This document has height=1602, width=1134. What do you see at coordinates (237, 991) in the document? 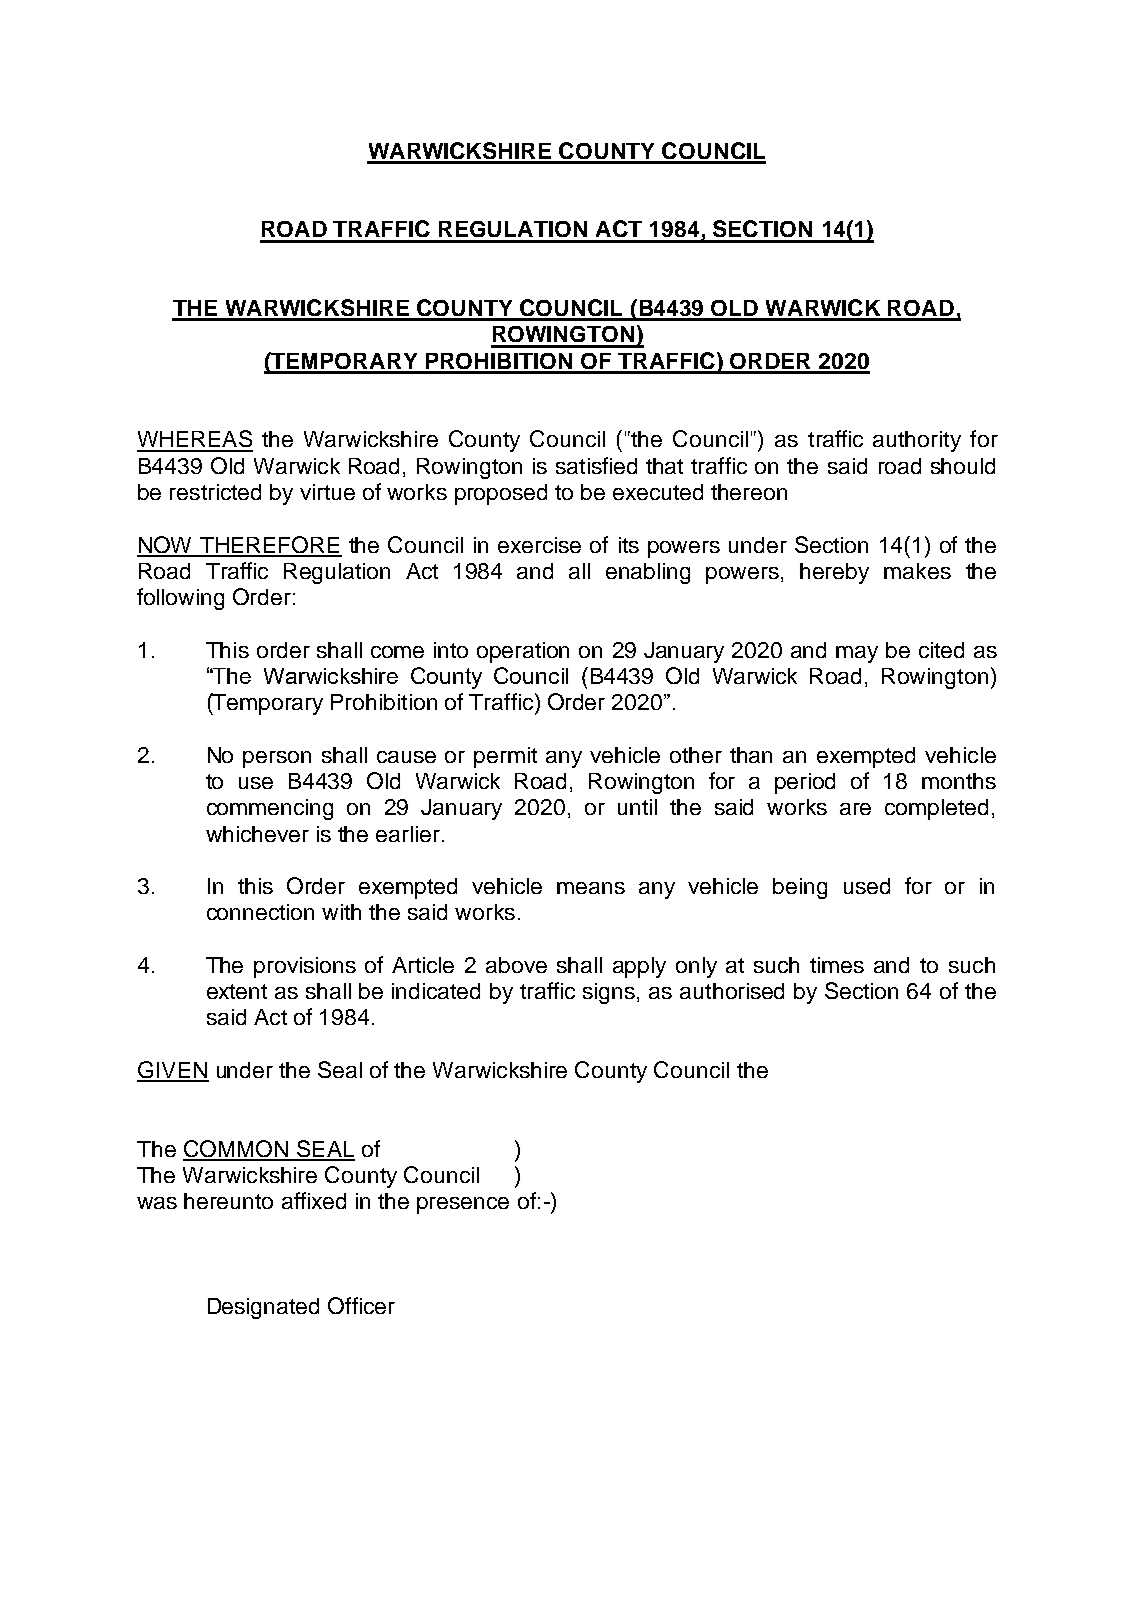
I see `extent` at bounding box center [237, 991].
